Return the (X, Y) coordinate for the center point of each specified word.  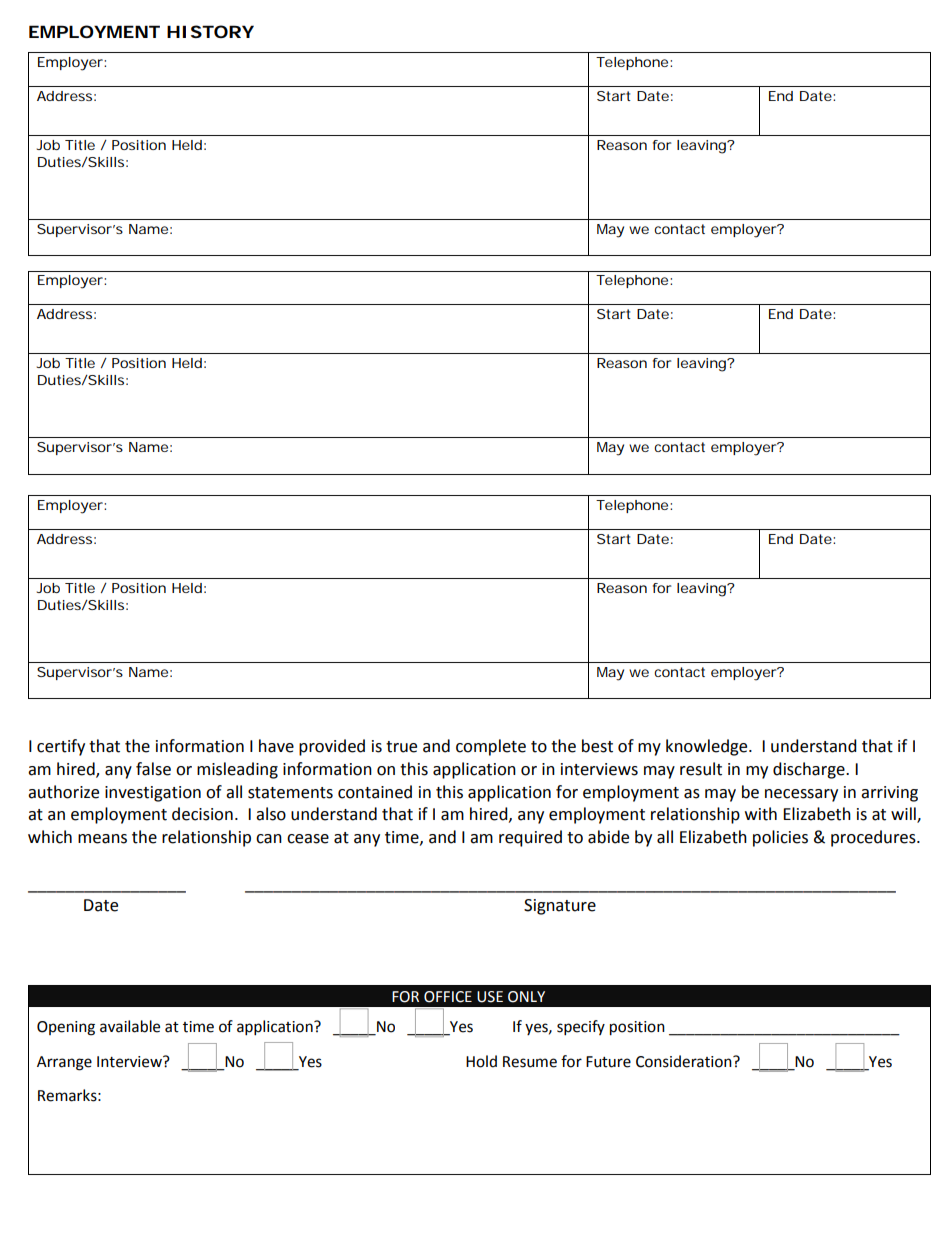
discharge (810, 770)
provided (332, 747)
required (530, 838)
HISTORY (210, 31)
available (130, 1026)
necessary (801, 795)
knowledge (708, 747)
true (401, 747)
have (276, 746)
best (597, 746)
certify (61, 747)
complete (491, 747)
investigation (153, 794)
